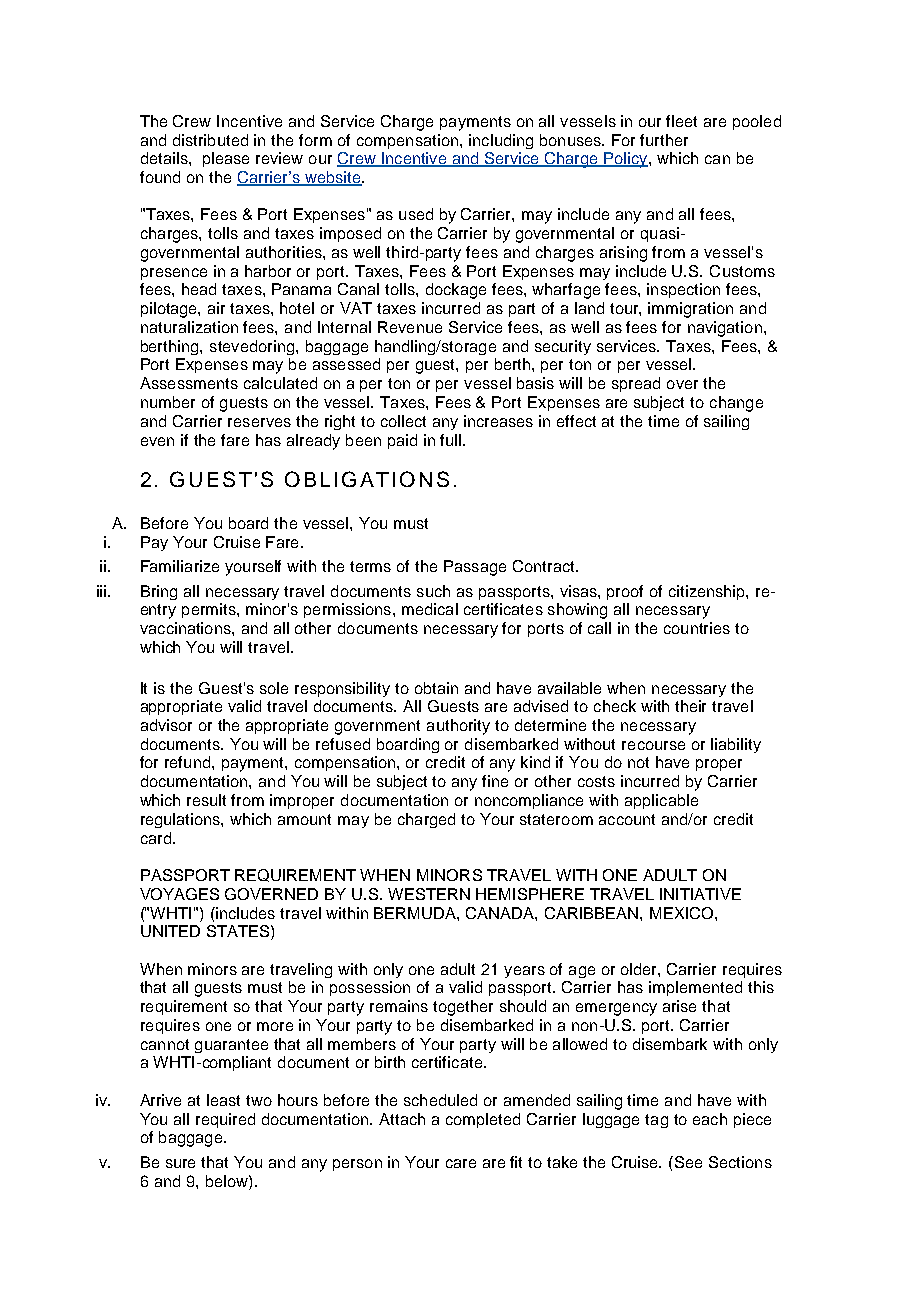  Describe the element at coordinates (206, 800) in the page. I see `result` at that location.
